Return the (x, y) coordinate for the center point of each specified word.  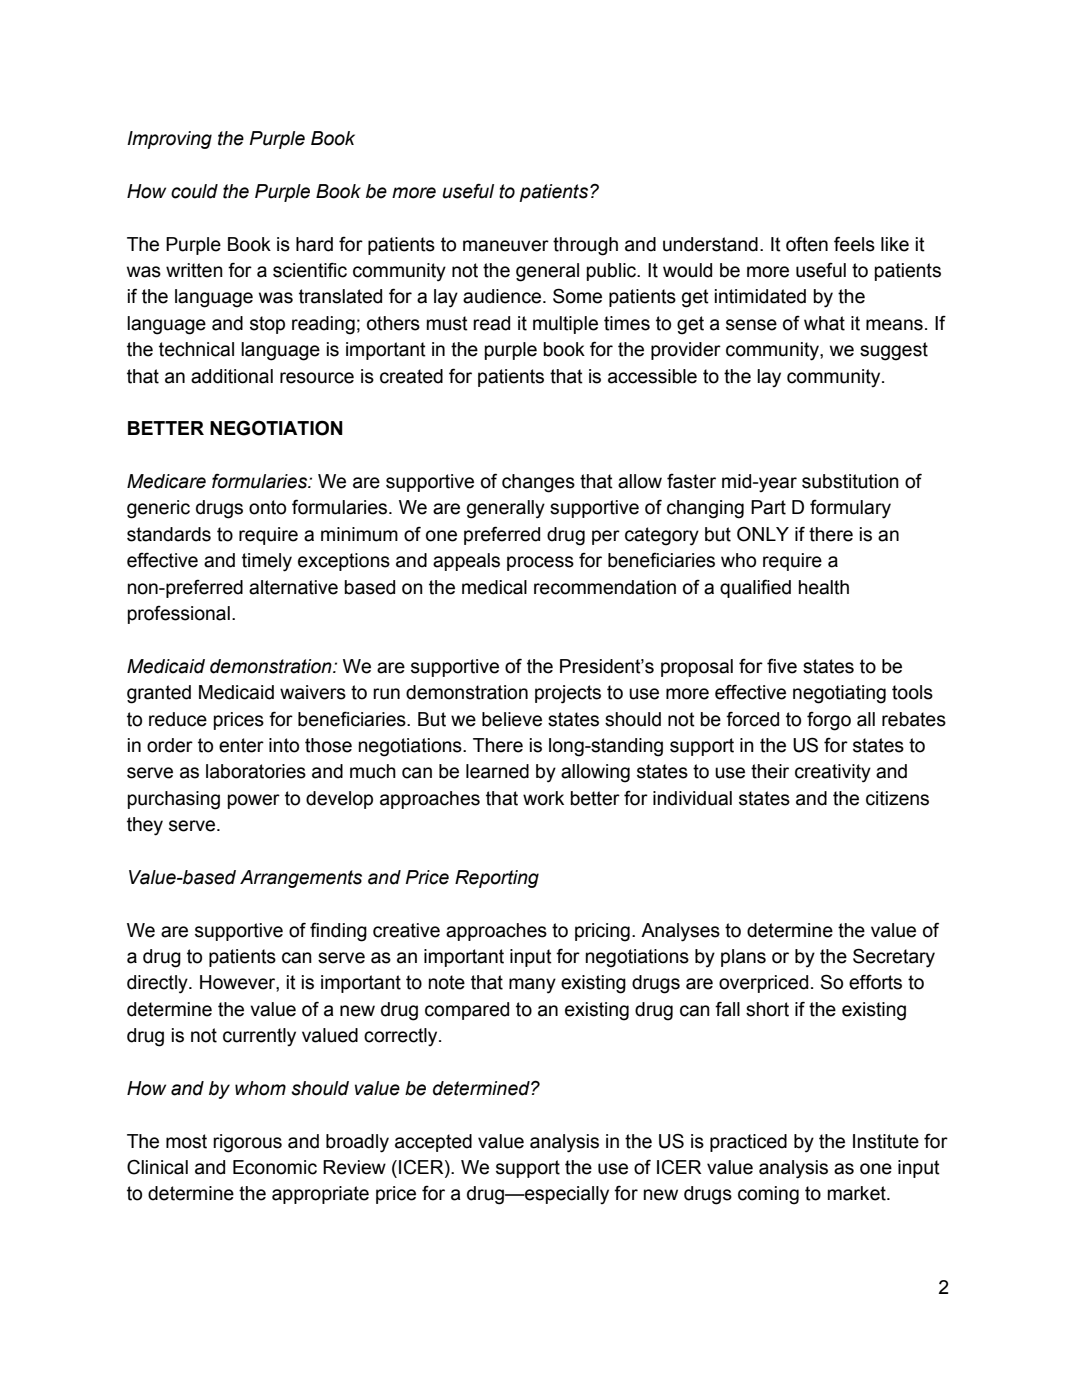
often (807, 244)
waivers (313, 692)
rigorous (247, 1143)
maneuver (506, 246)
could (194, 191)
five (782, 666)
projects (568, 694)
